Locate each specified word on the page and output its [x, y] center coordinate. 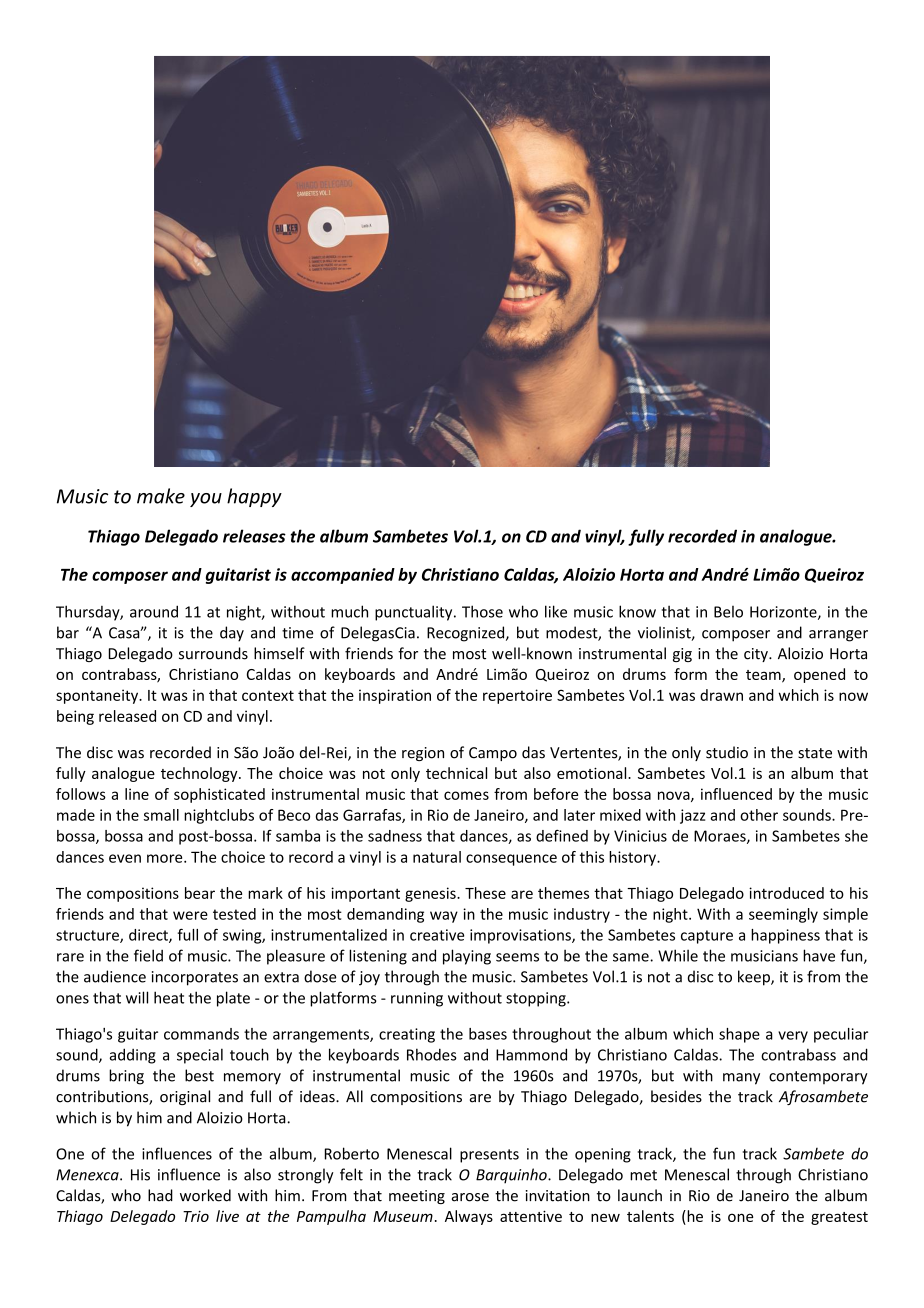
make [161, 496]
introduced [786, 893]
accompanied [343, 576]
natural [437, 857]
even [125, 858]
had [160, 1195]
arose [470, 1197]
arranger [838, 636]
